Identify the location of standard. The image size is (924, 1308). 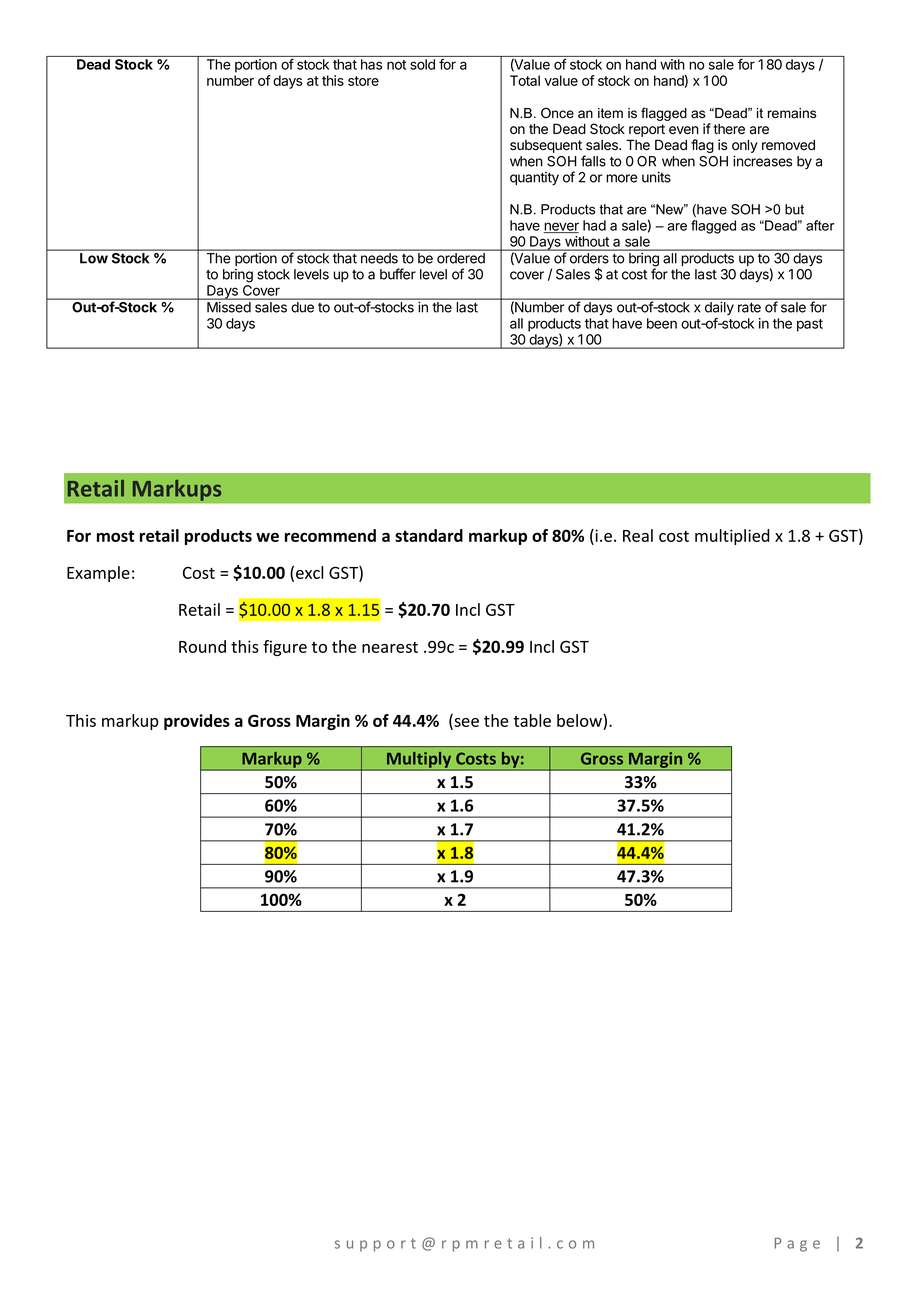
(429, 535).
